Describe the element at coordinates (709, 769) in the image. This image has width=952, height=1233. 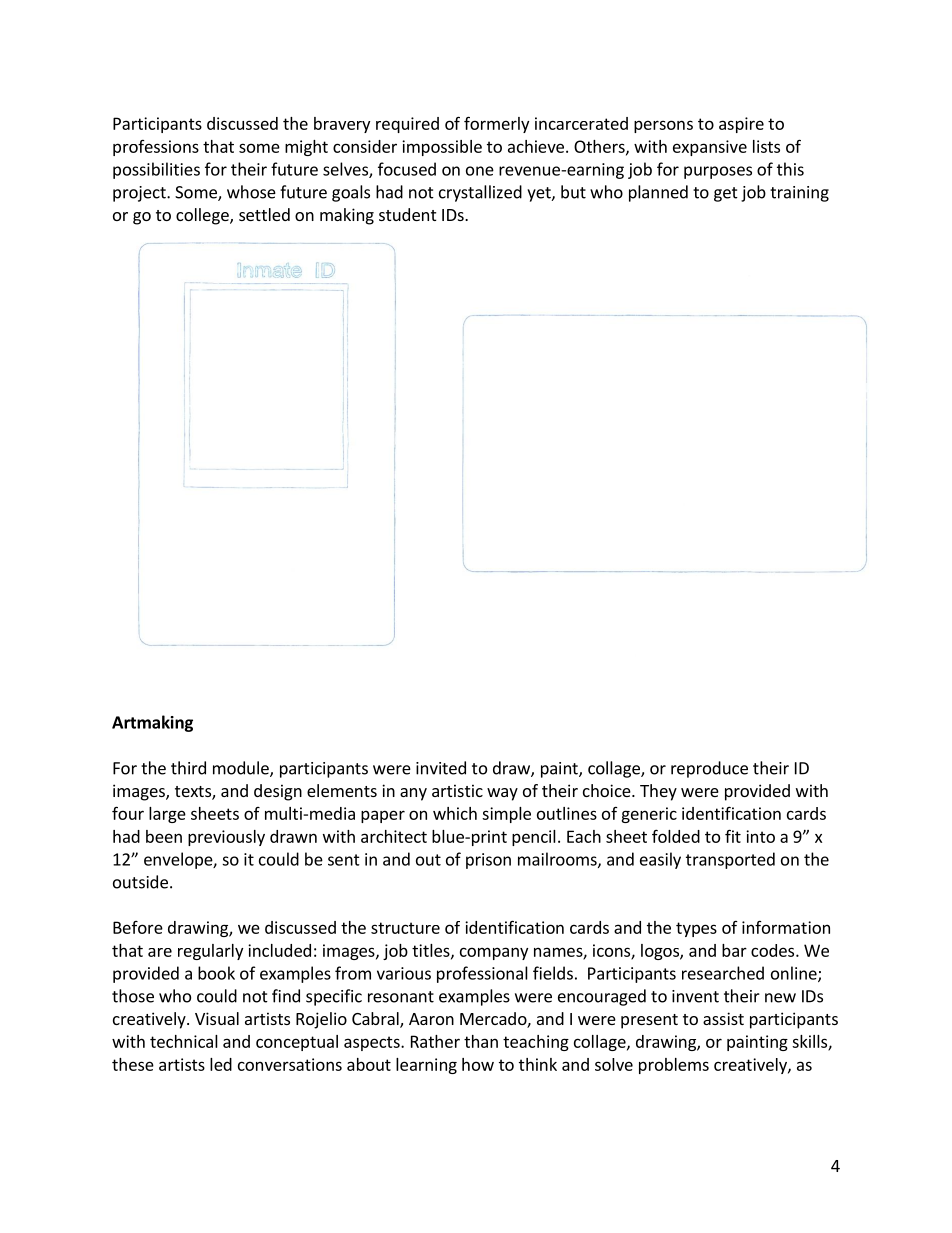
I see `reproduce` at that location.
